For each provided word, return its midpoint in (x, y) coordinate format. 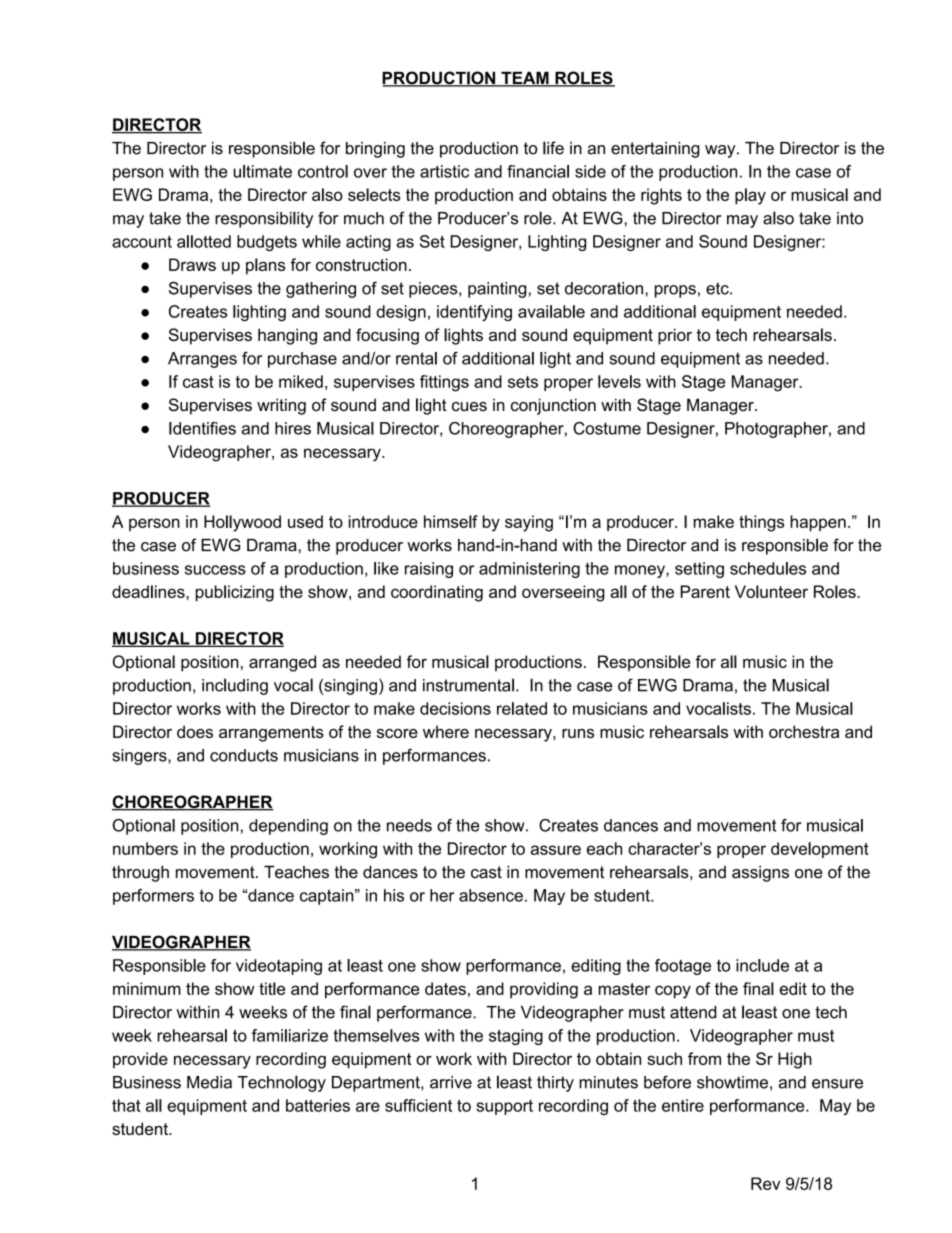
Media (209, 1082)
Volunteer (771, 591)
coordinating (437, 593)
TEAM (525, 79)
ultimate (262, 171)
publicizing (235, 593)
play (750, 196)
